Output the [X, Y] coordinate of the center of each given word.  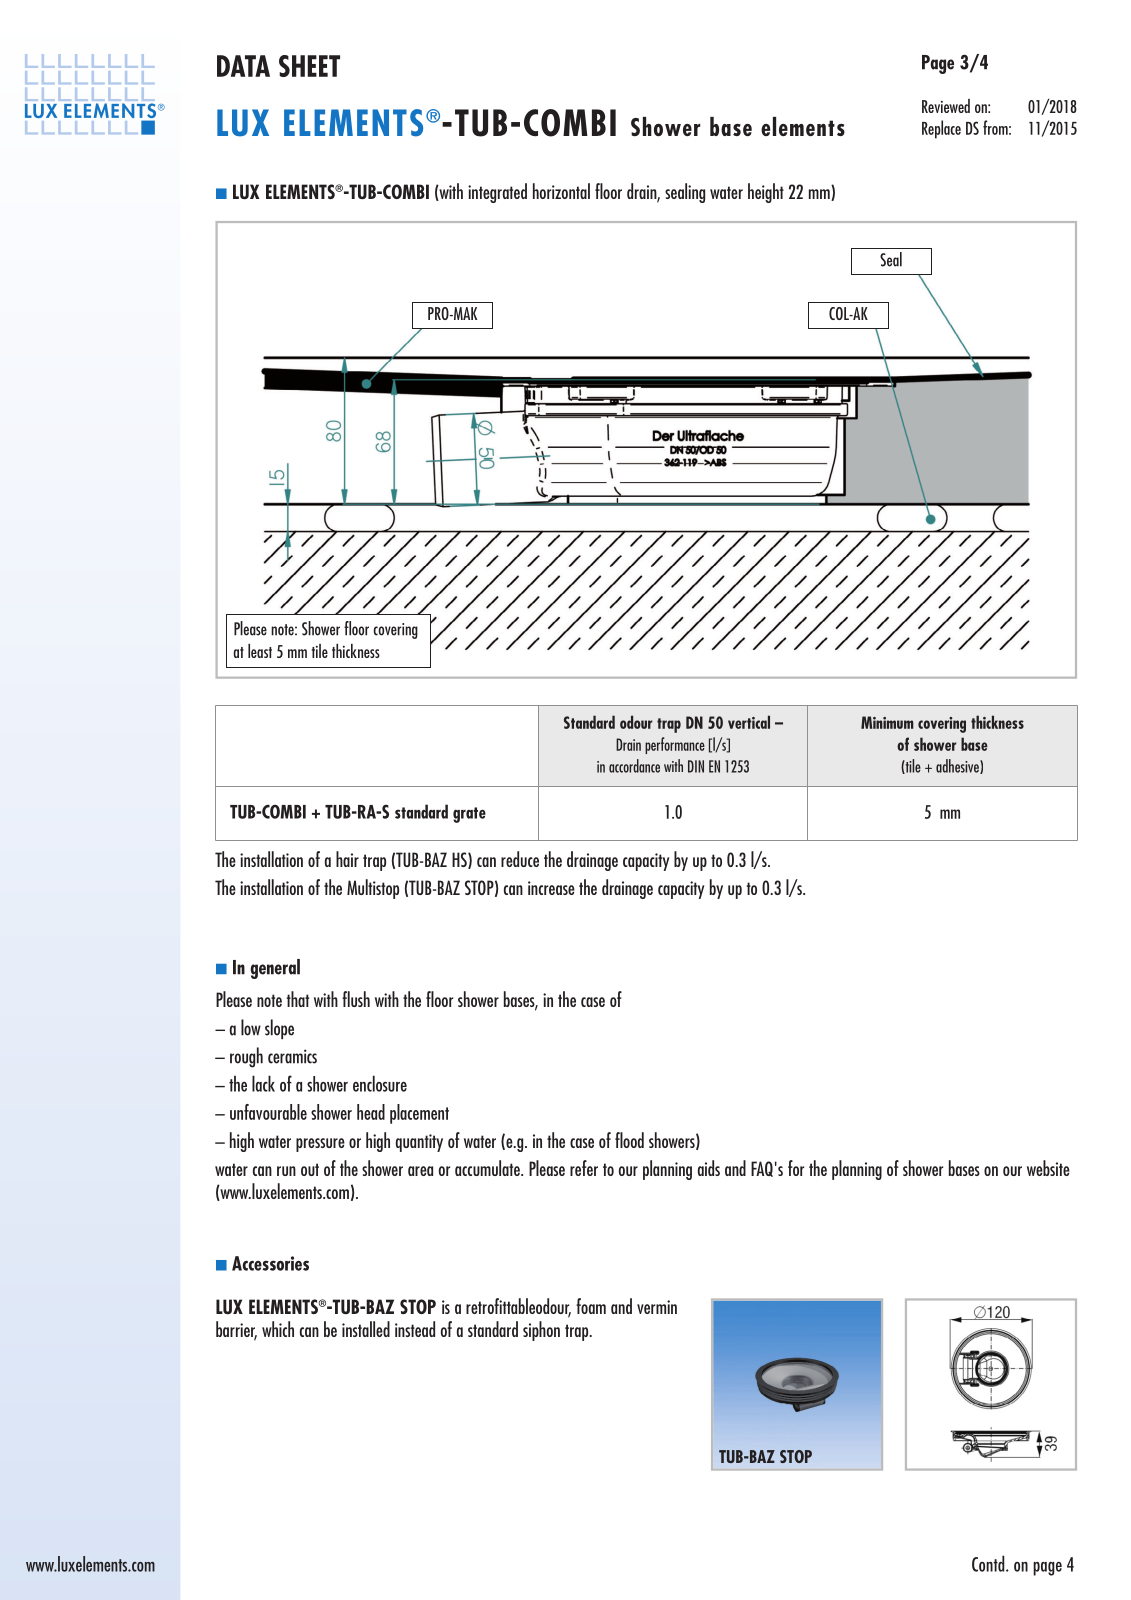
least [260, 651]
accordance [634, 766]
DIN [696, 766]
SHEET [309, 66]
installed [366, 1329]
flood [629, 1140]
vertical [749, 722]
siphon [541, 1331]
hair [347, 859]
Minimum [887, 722]
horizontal [561, 191]
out [310, 1169]
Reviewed [946, 106]
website [1048, 1168]
